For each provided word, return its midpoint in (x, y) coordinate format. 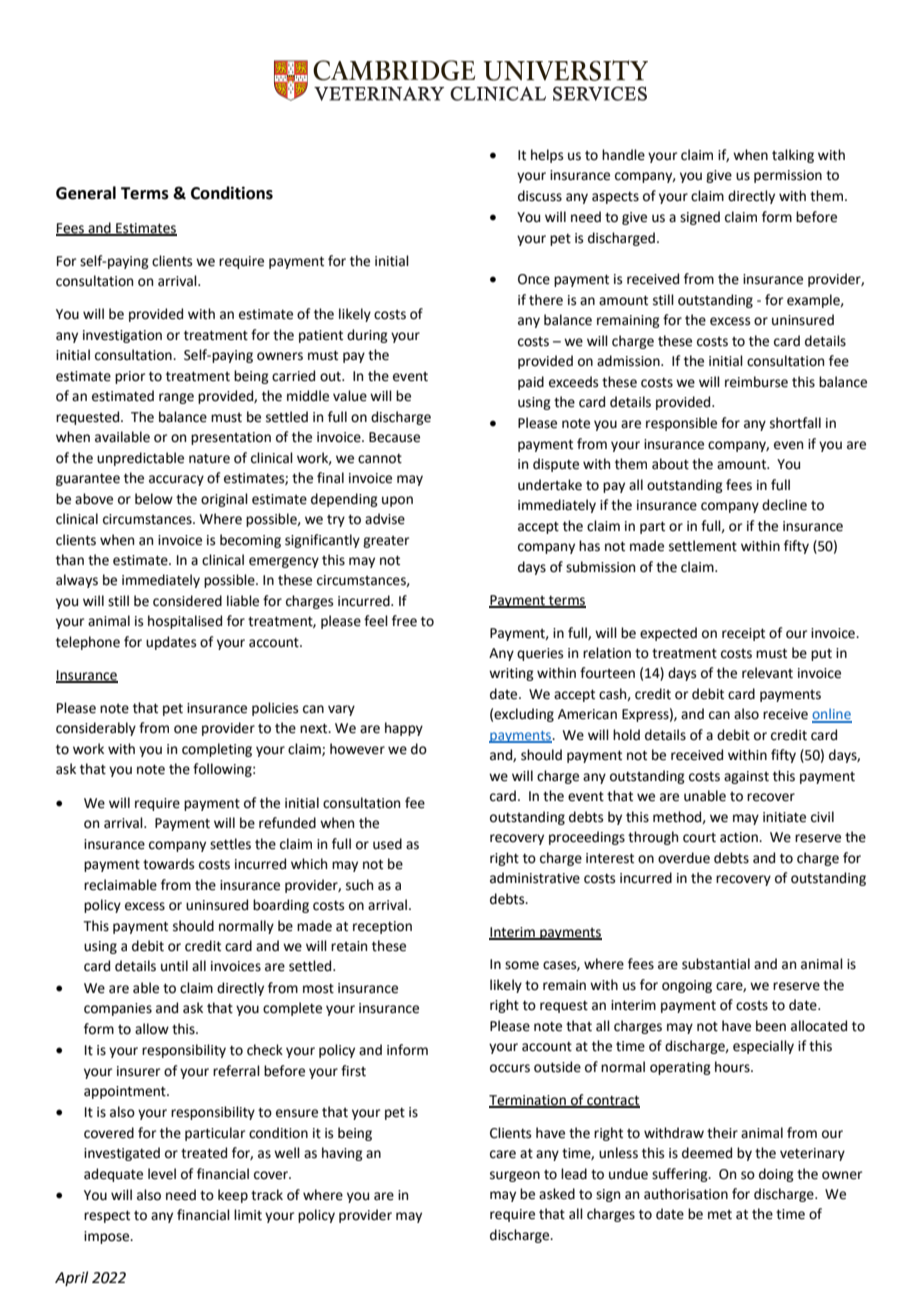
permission (788, 176)
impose (108, 1237)
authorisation (686, 1194)
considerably (96, 729)
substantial (716, 964)
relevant (767, 673)
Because (394, 437)
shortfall (795, 423)
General (86, 193)
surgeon (515, 1176)
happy (404, 729)
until (174, 966)
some (522, 965)
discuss (540, 196)
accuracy (176, 480)
